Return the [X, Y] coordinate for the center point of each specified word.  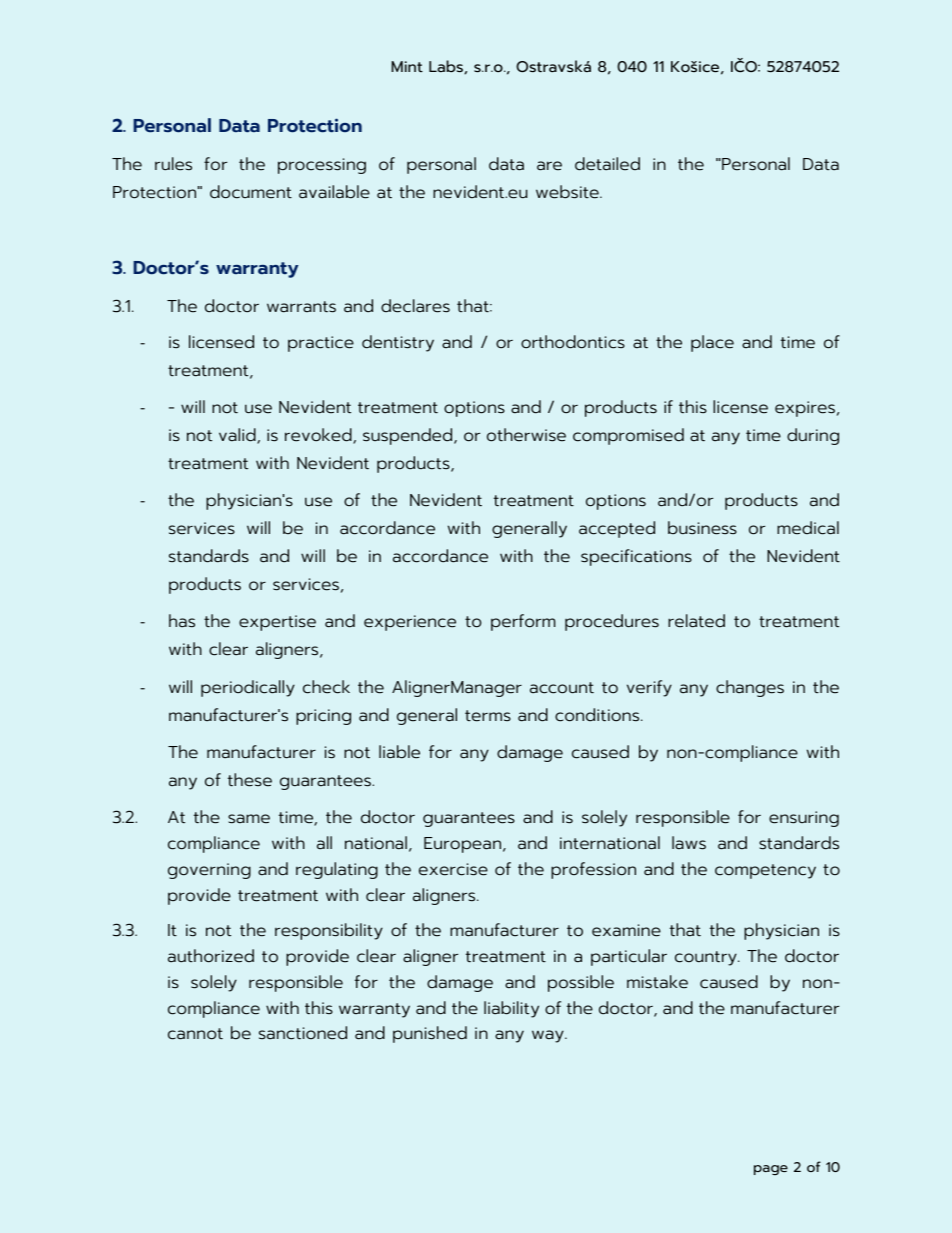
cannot [195, 1034]
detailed [607, 164]
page [771, 1170]
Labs [447, 67]
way [549, 1036]
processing [322, 166]
